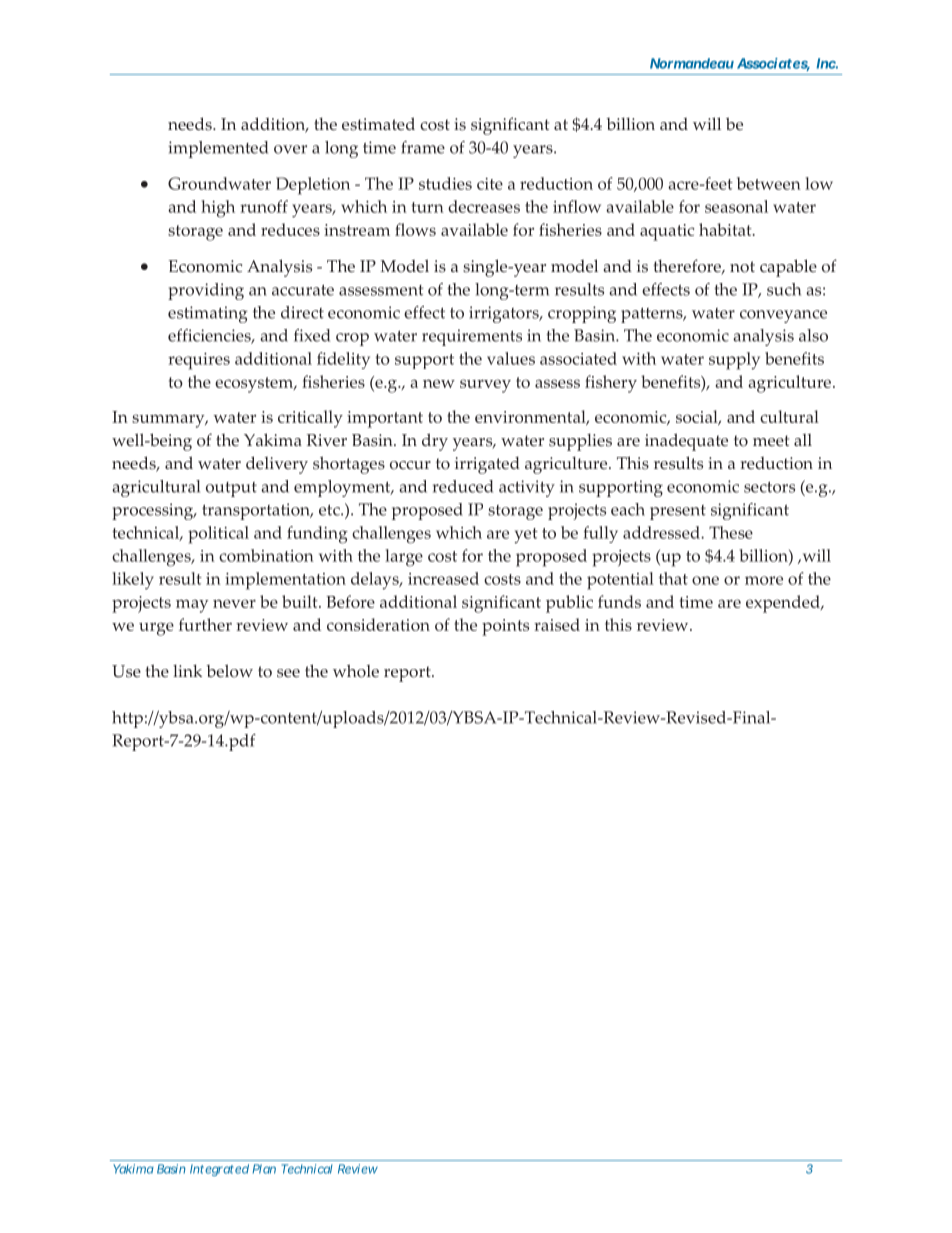 This document has width=952, height=1233. I want to click on Integrated, so click(219, 1170).
